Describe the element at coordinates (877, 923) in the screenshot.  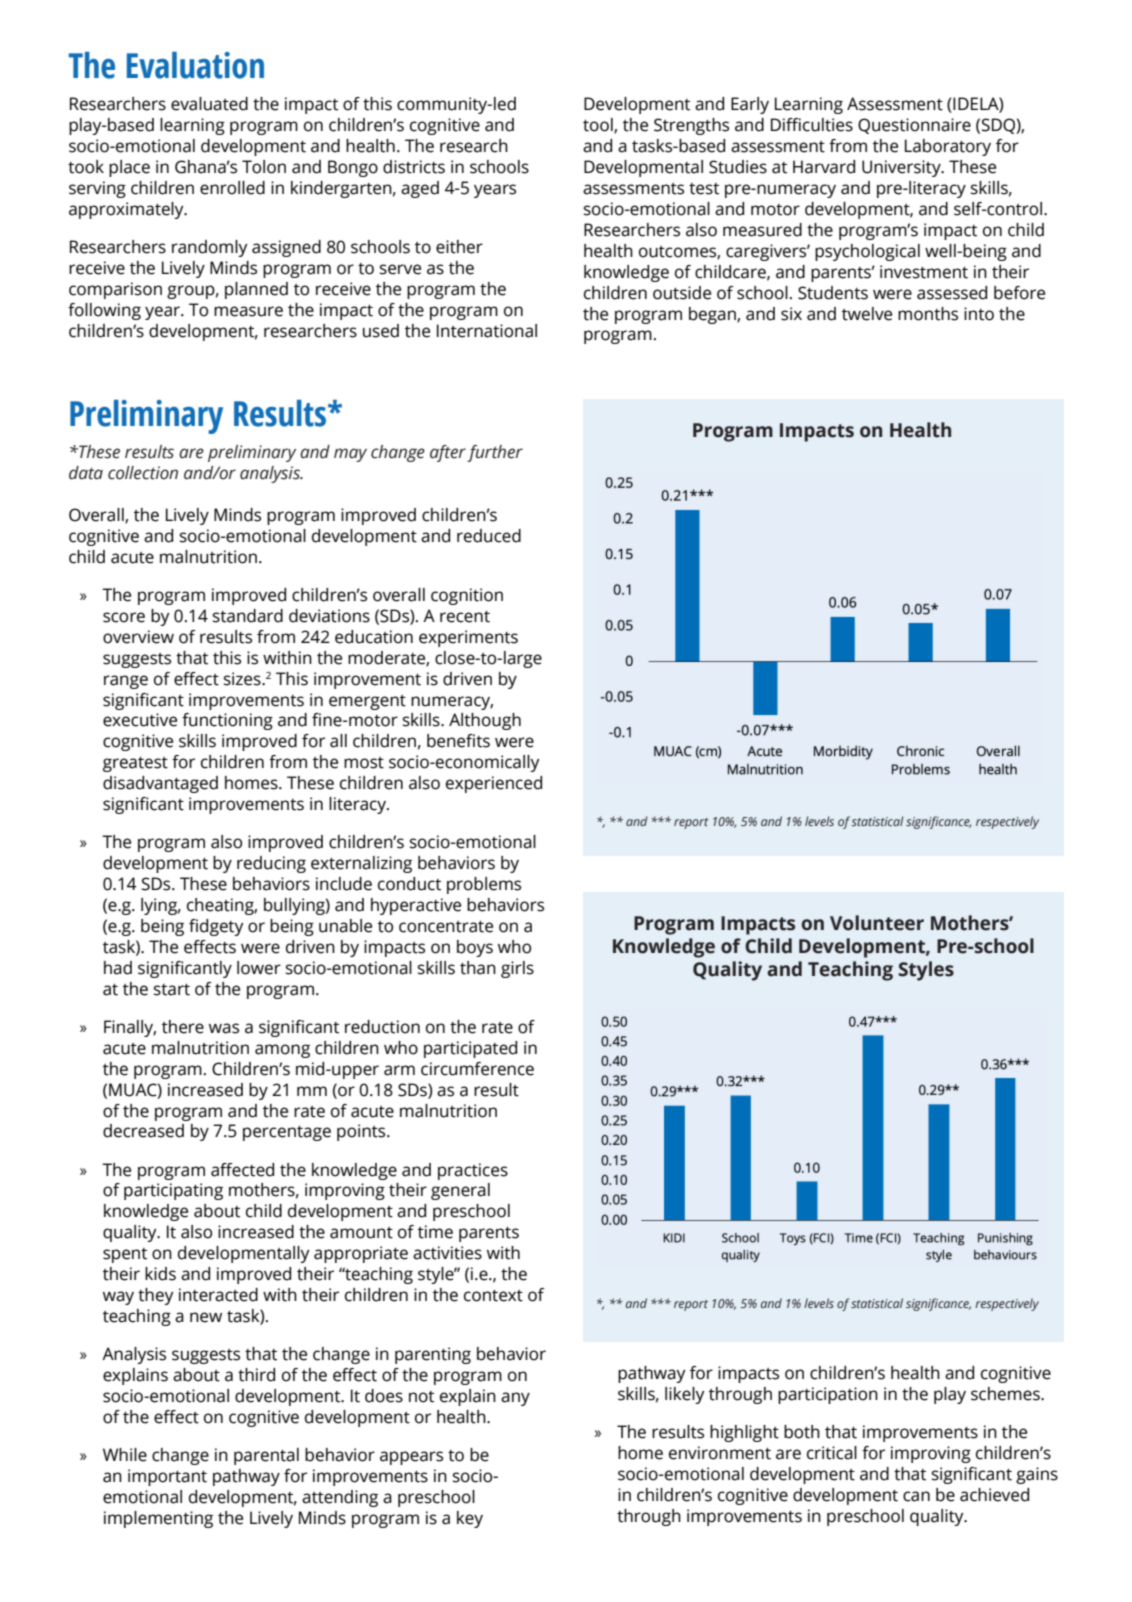
I see `Volunteer` at that location.
